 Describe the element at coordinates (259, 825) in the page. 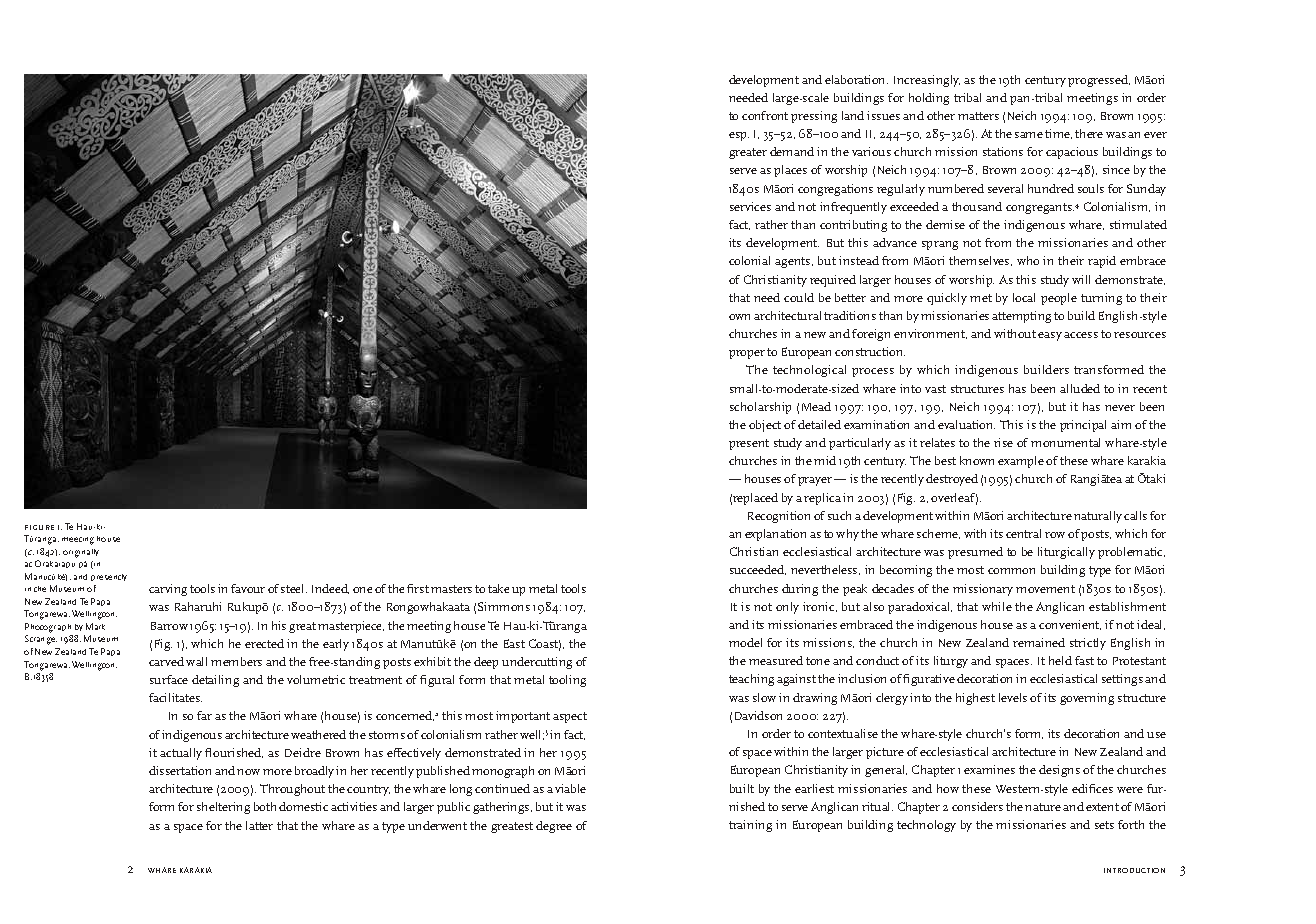

I see `latter` at that location.
